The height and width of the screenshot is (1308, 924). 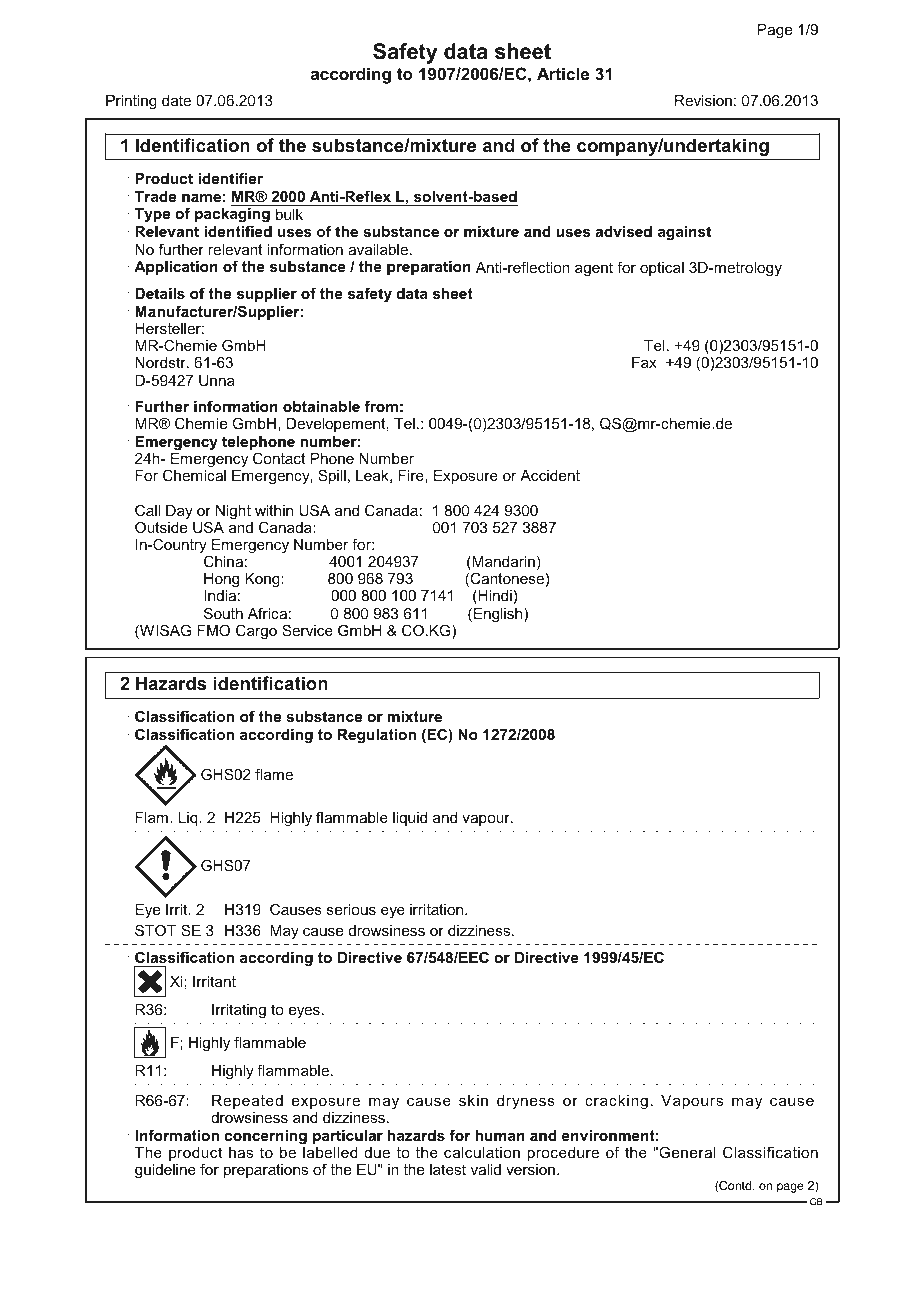 I want to click on cracking, so click(x=616, y=1102).
